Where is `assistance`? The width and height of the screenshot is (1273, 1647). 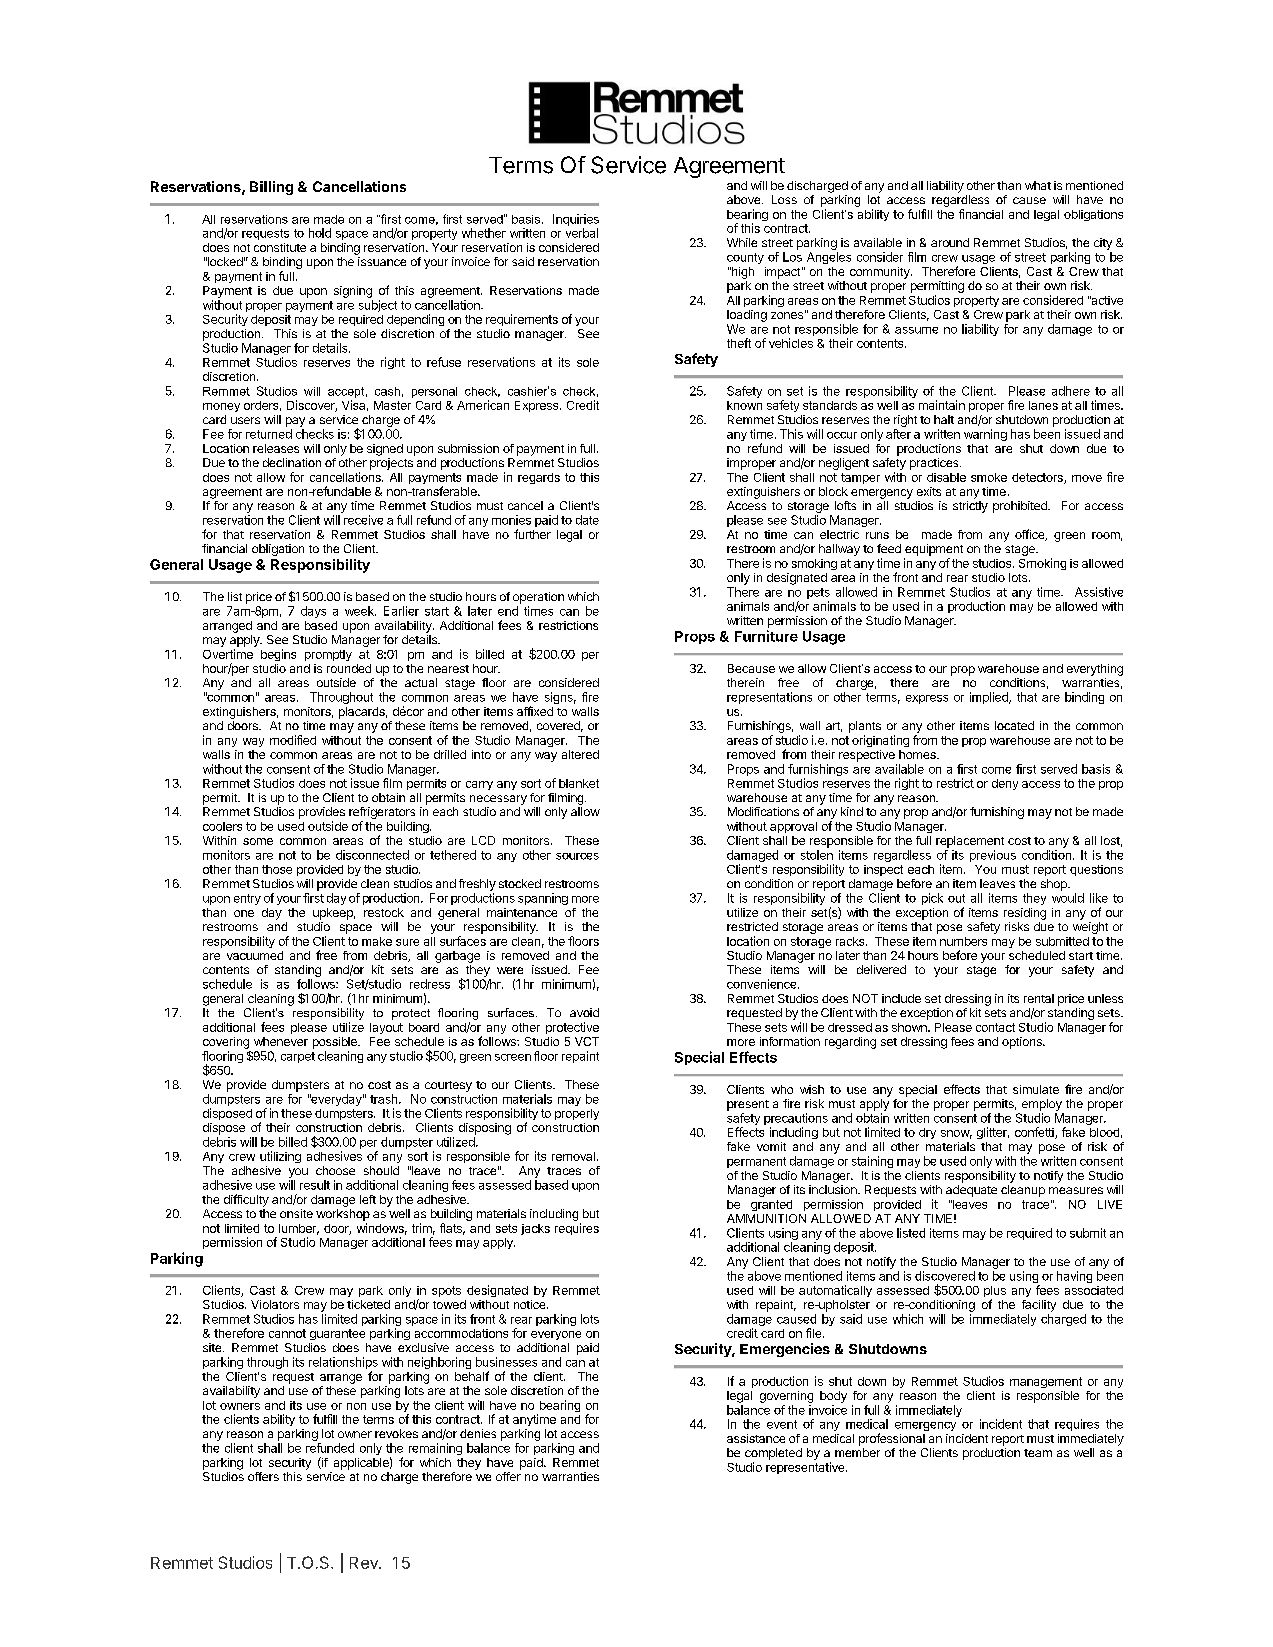
assistance is located at coordinates (756, 1438).
